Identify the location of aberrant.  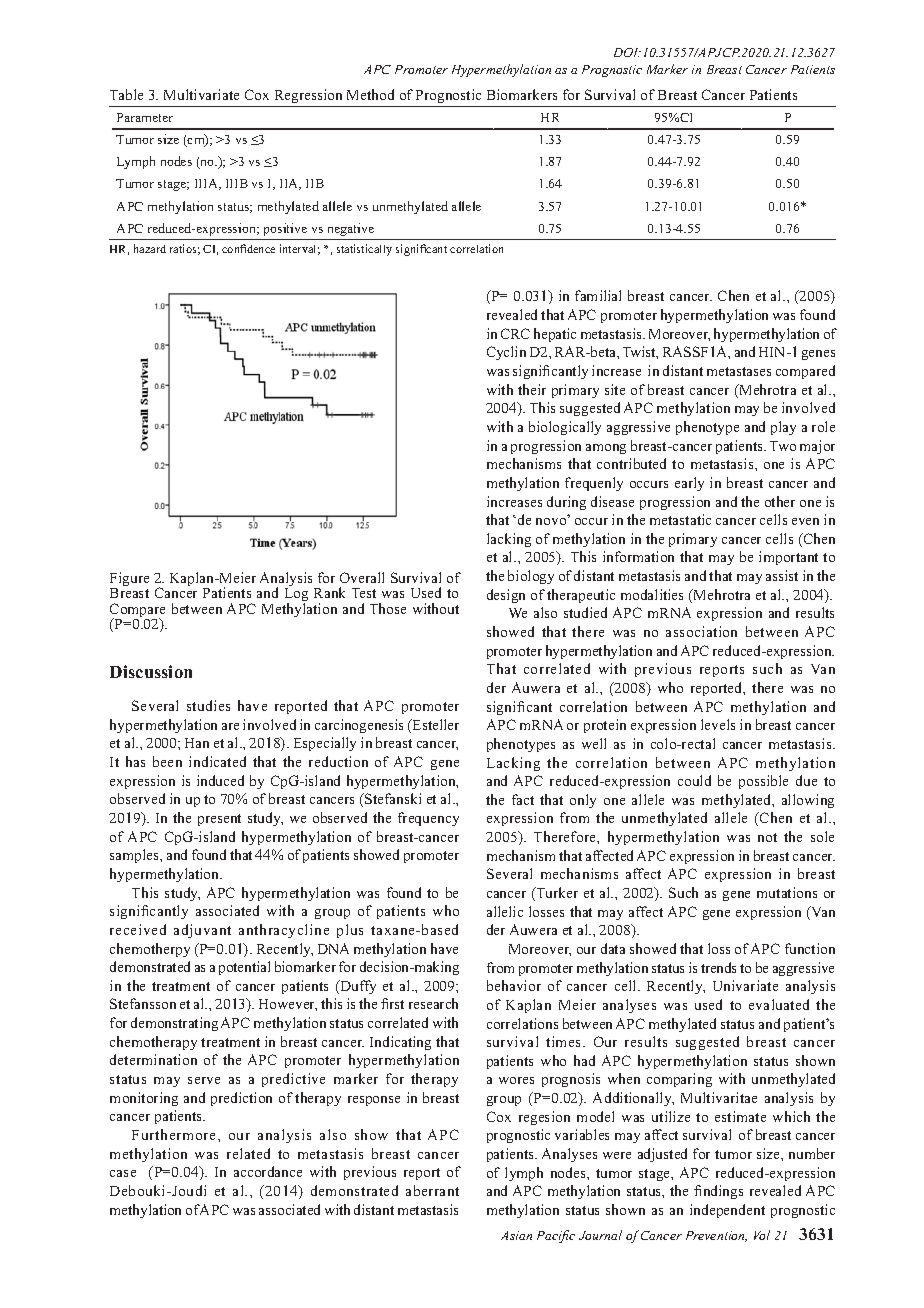
(432, 1190).
